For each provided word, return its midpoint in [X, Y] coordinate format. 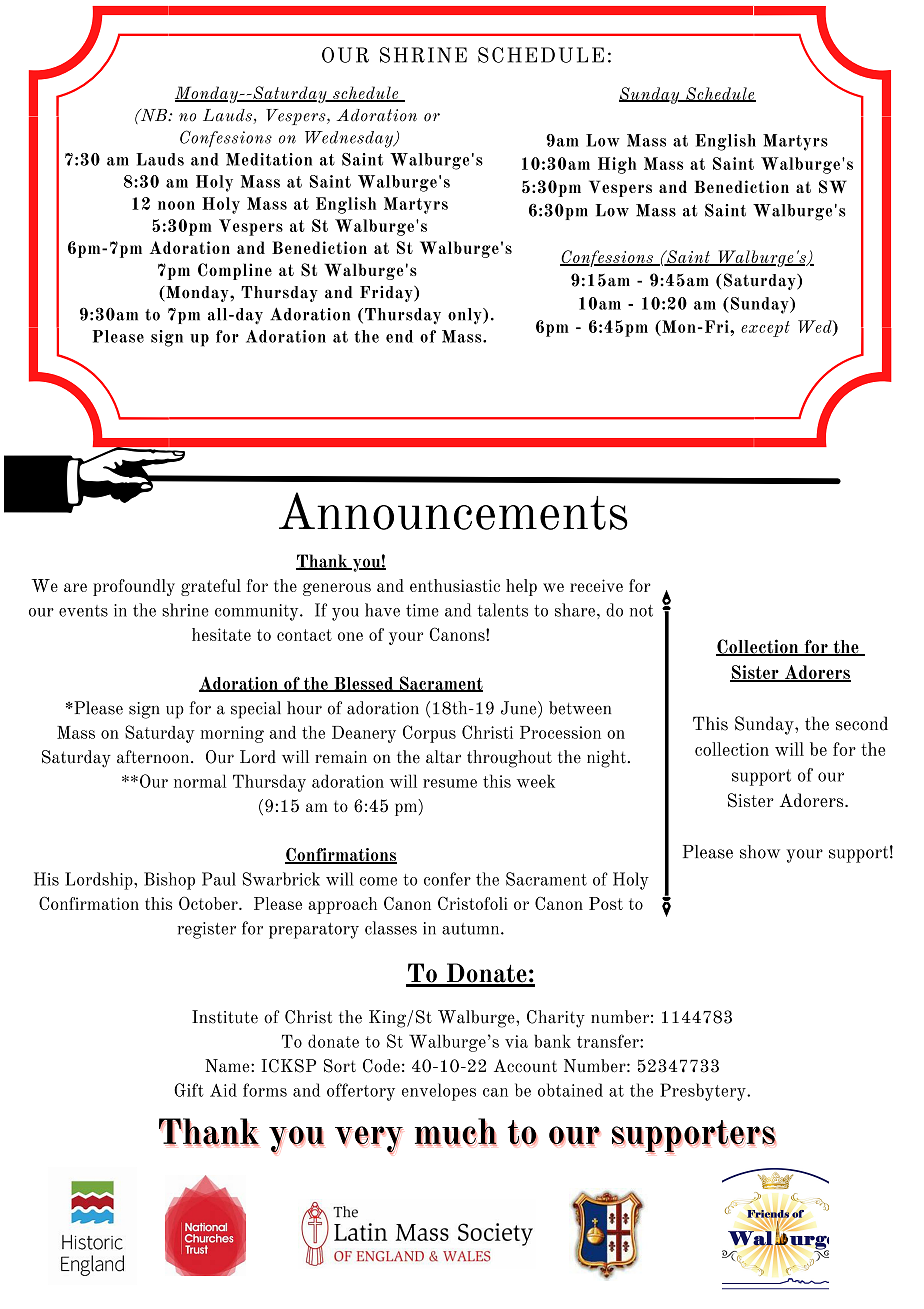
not [641, 611]
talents [502, 610]
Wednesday [350, 139]
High [617, 165]
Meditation [269, 159]
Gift [188, 1090]
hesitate [221, 634]
